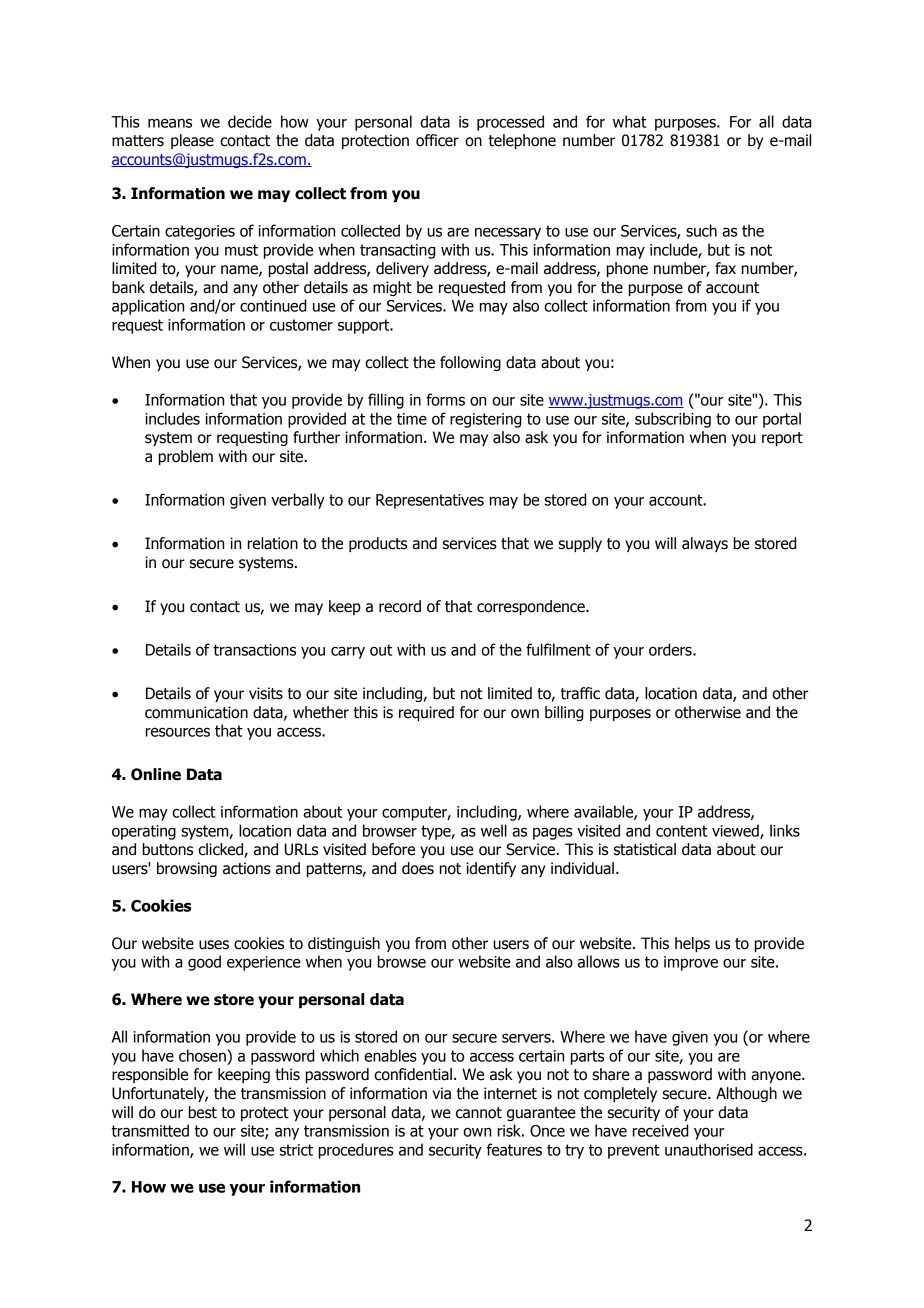 This screenshot has width=924, height=1308. Describe the element at coordinates (437, 140) in the screenshot. I see `officer` at that location.
